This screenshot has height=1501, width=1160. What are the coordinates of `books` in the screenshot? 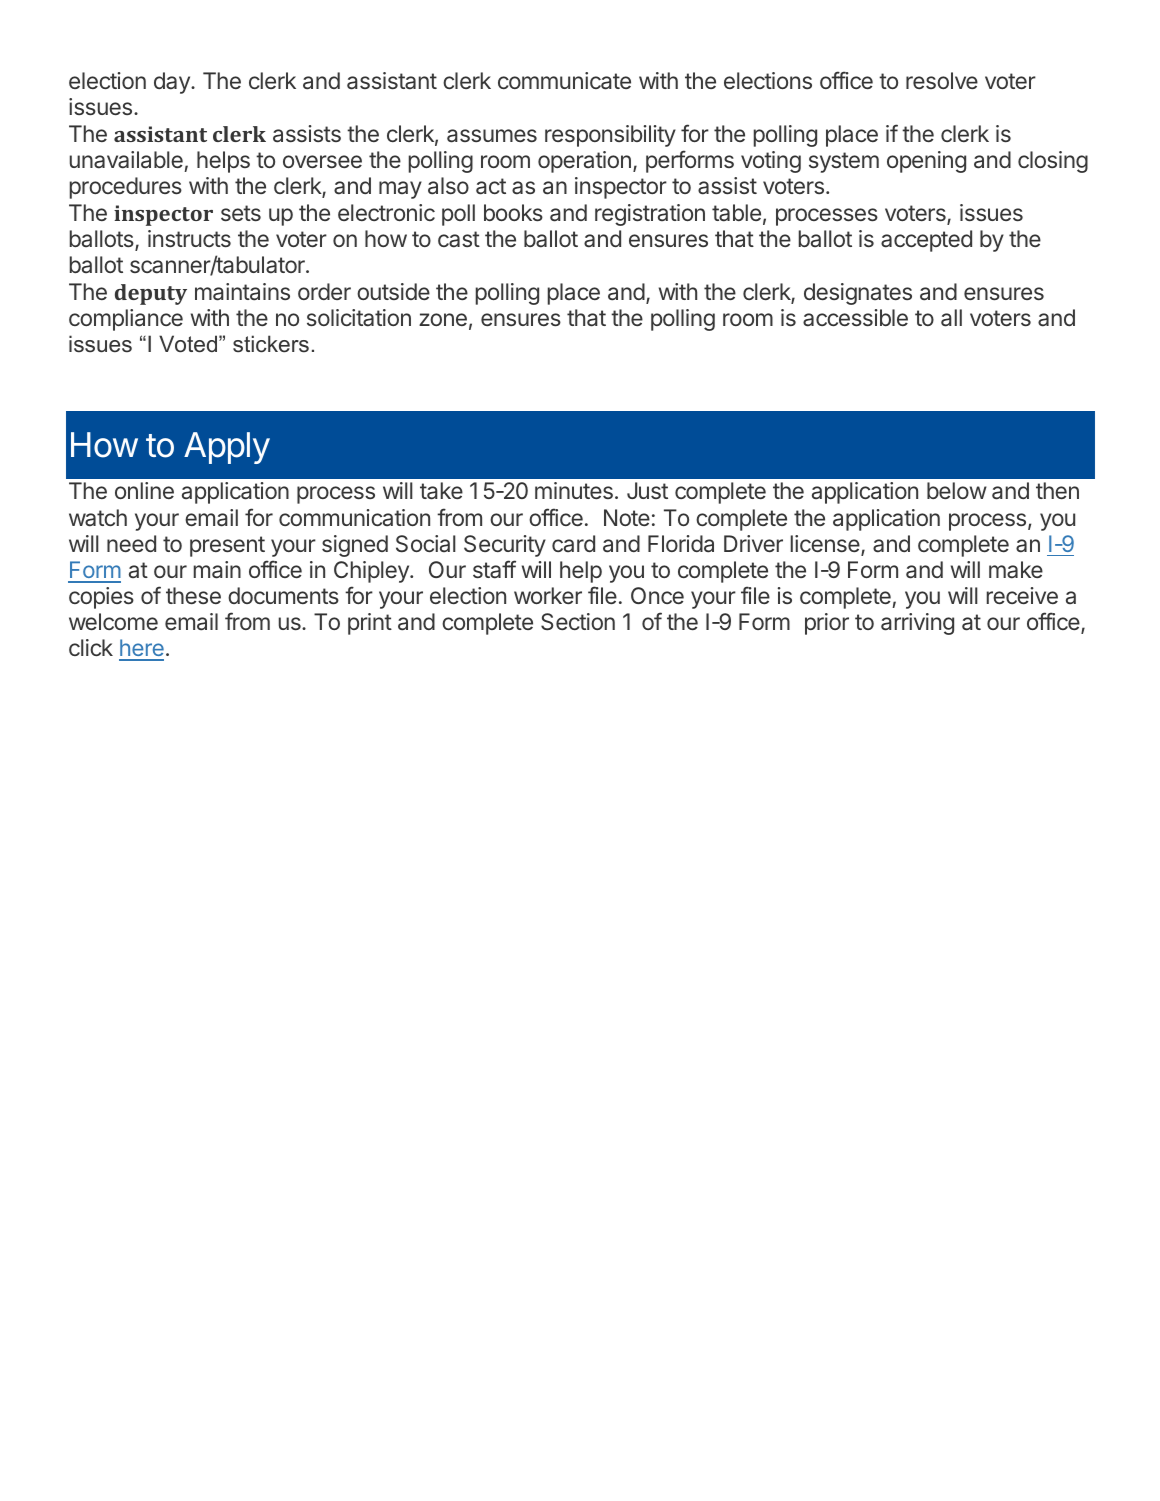 It's located at (513, 212).
